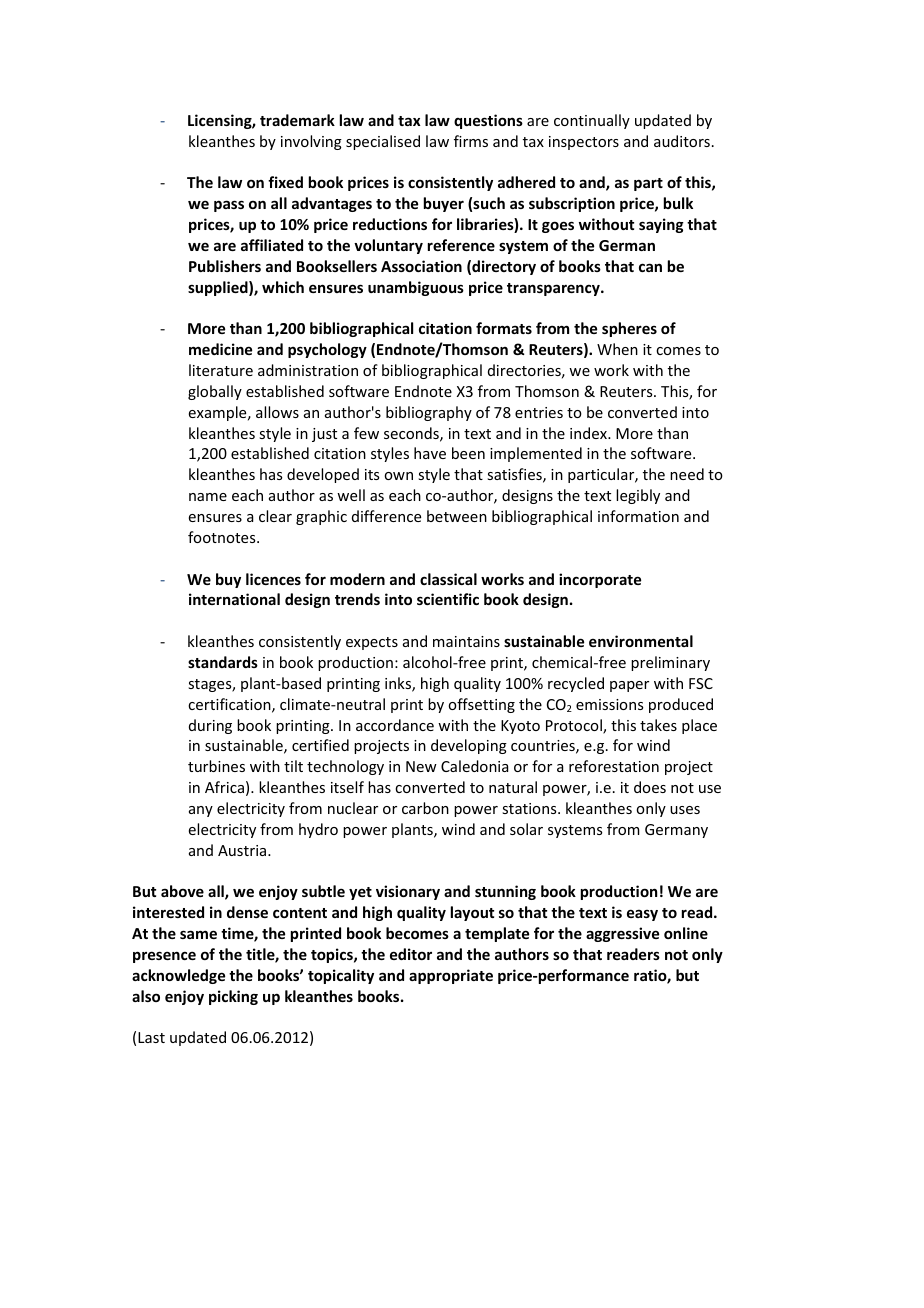 This image has width=924, height=1308. Describe the element at coordinates (429, 413) in the image. I see `bibliography` at that location.
